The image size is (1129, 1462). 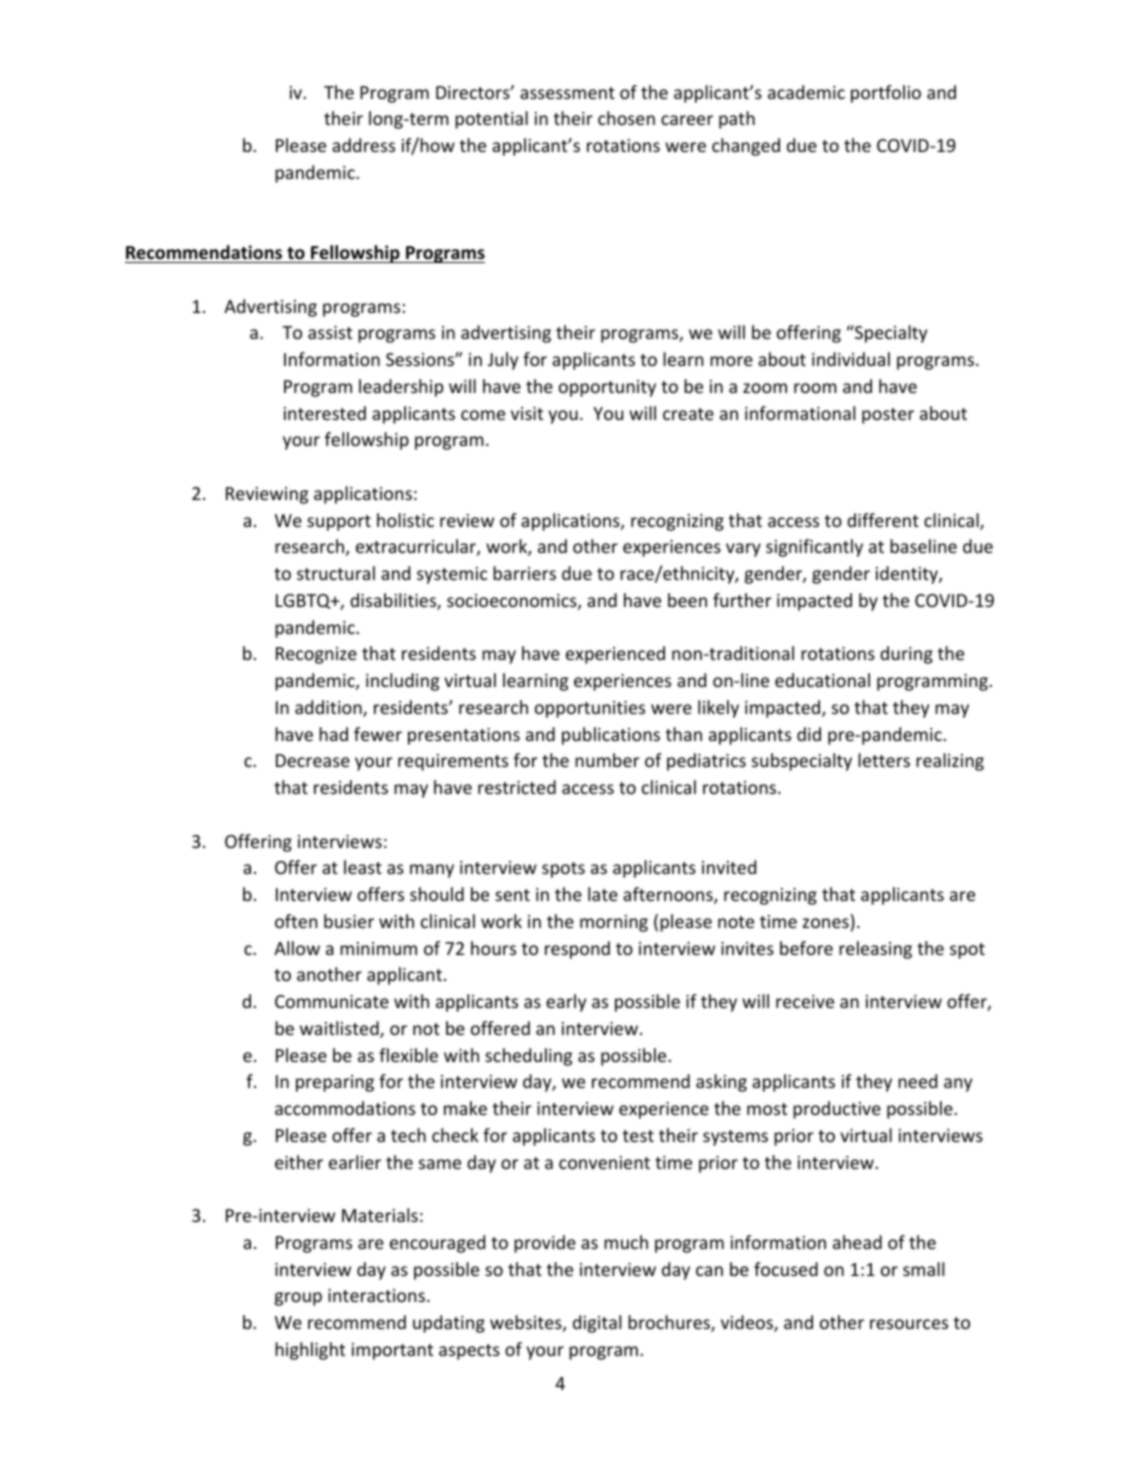 What do you see at coordinates (805, 1001) in the screenshot?
I see `receive` at bounding box center [805, 1001].
